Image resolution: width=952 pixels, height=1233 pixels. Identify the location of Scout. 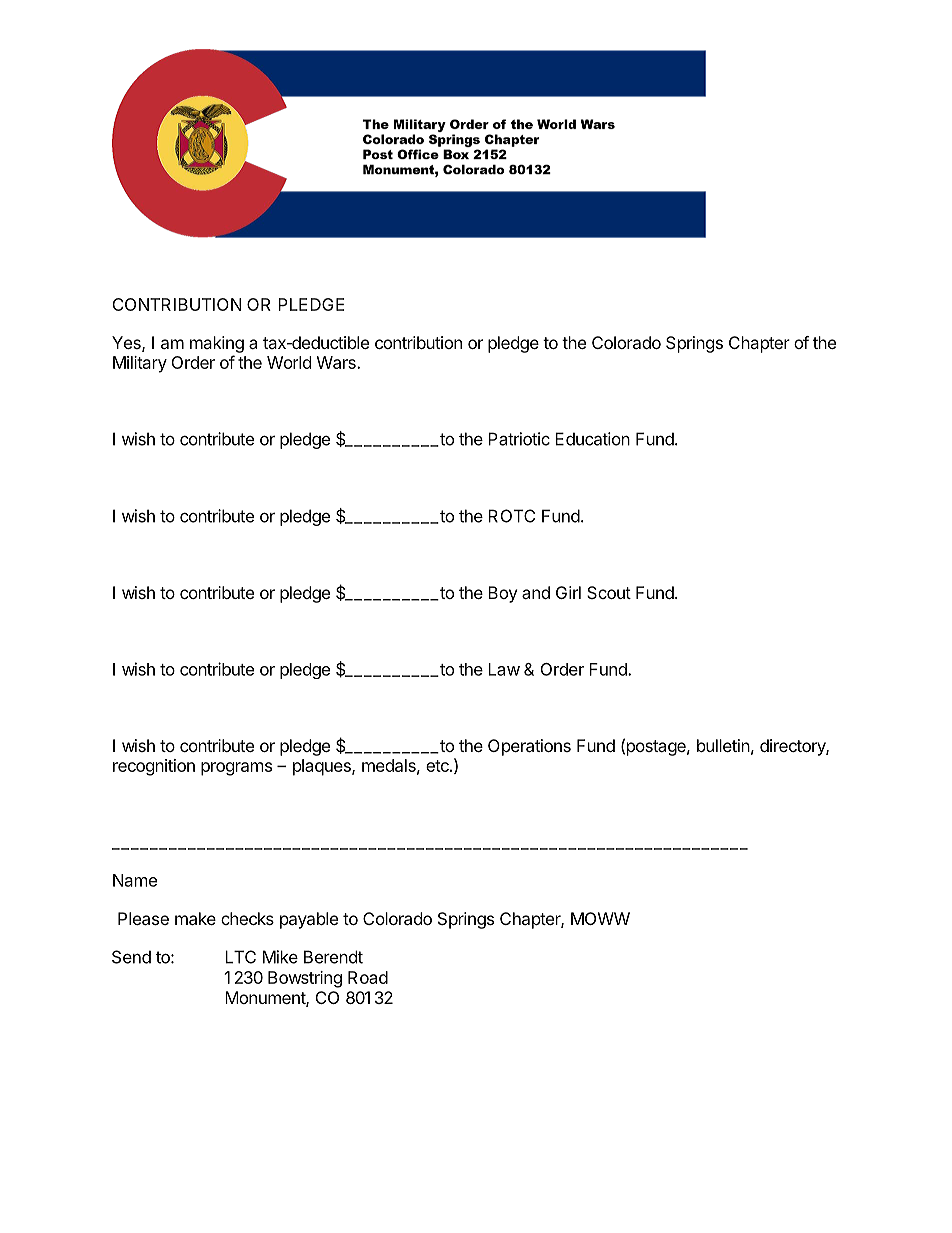
(609, 592).
